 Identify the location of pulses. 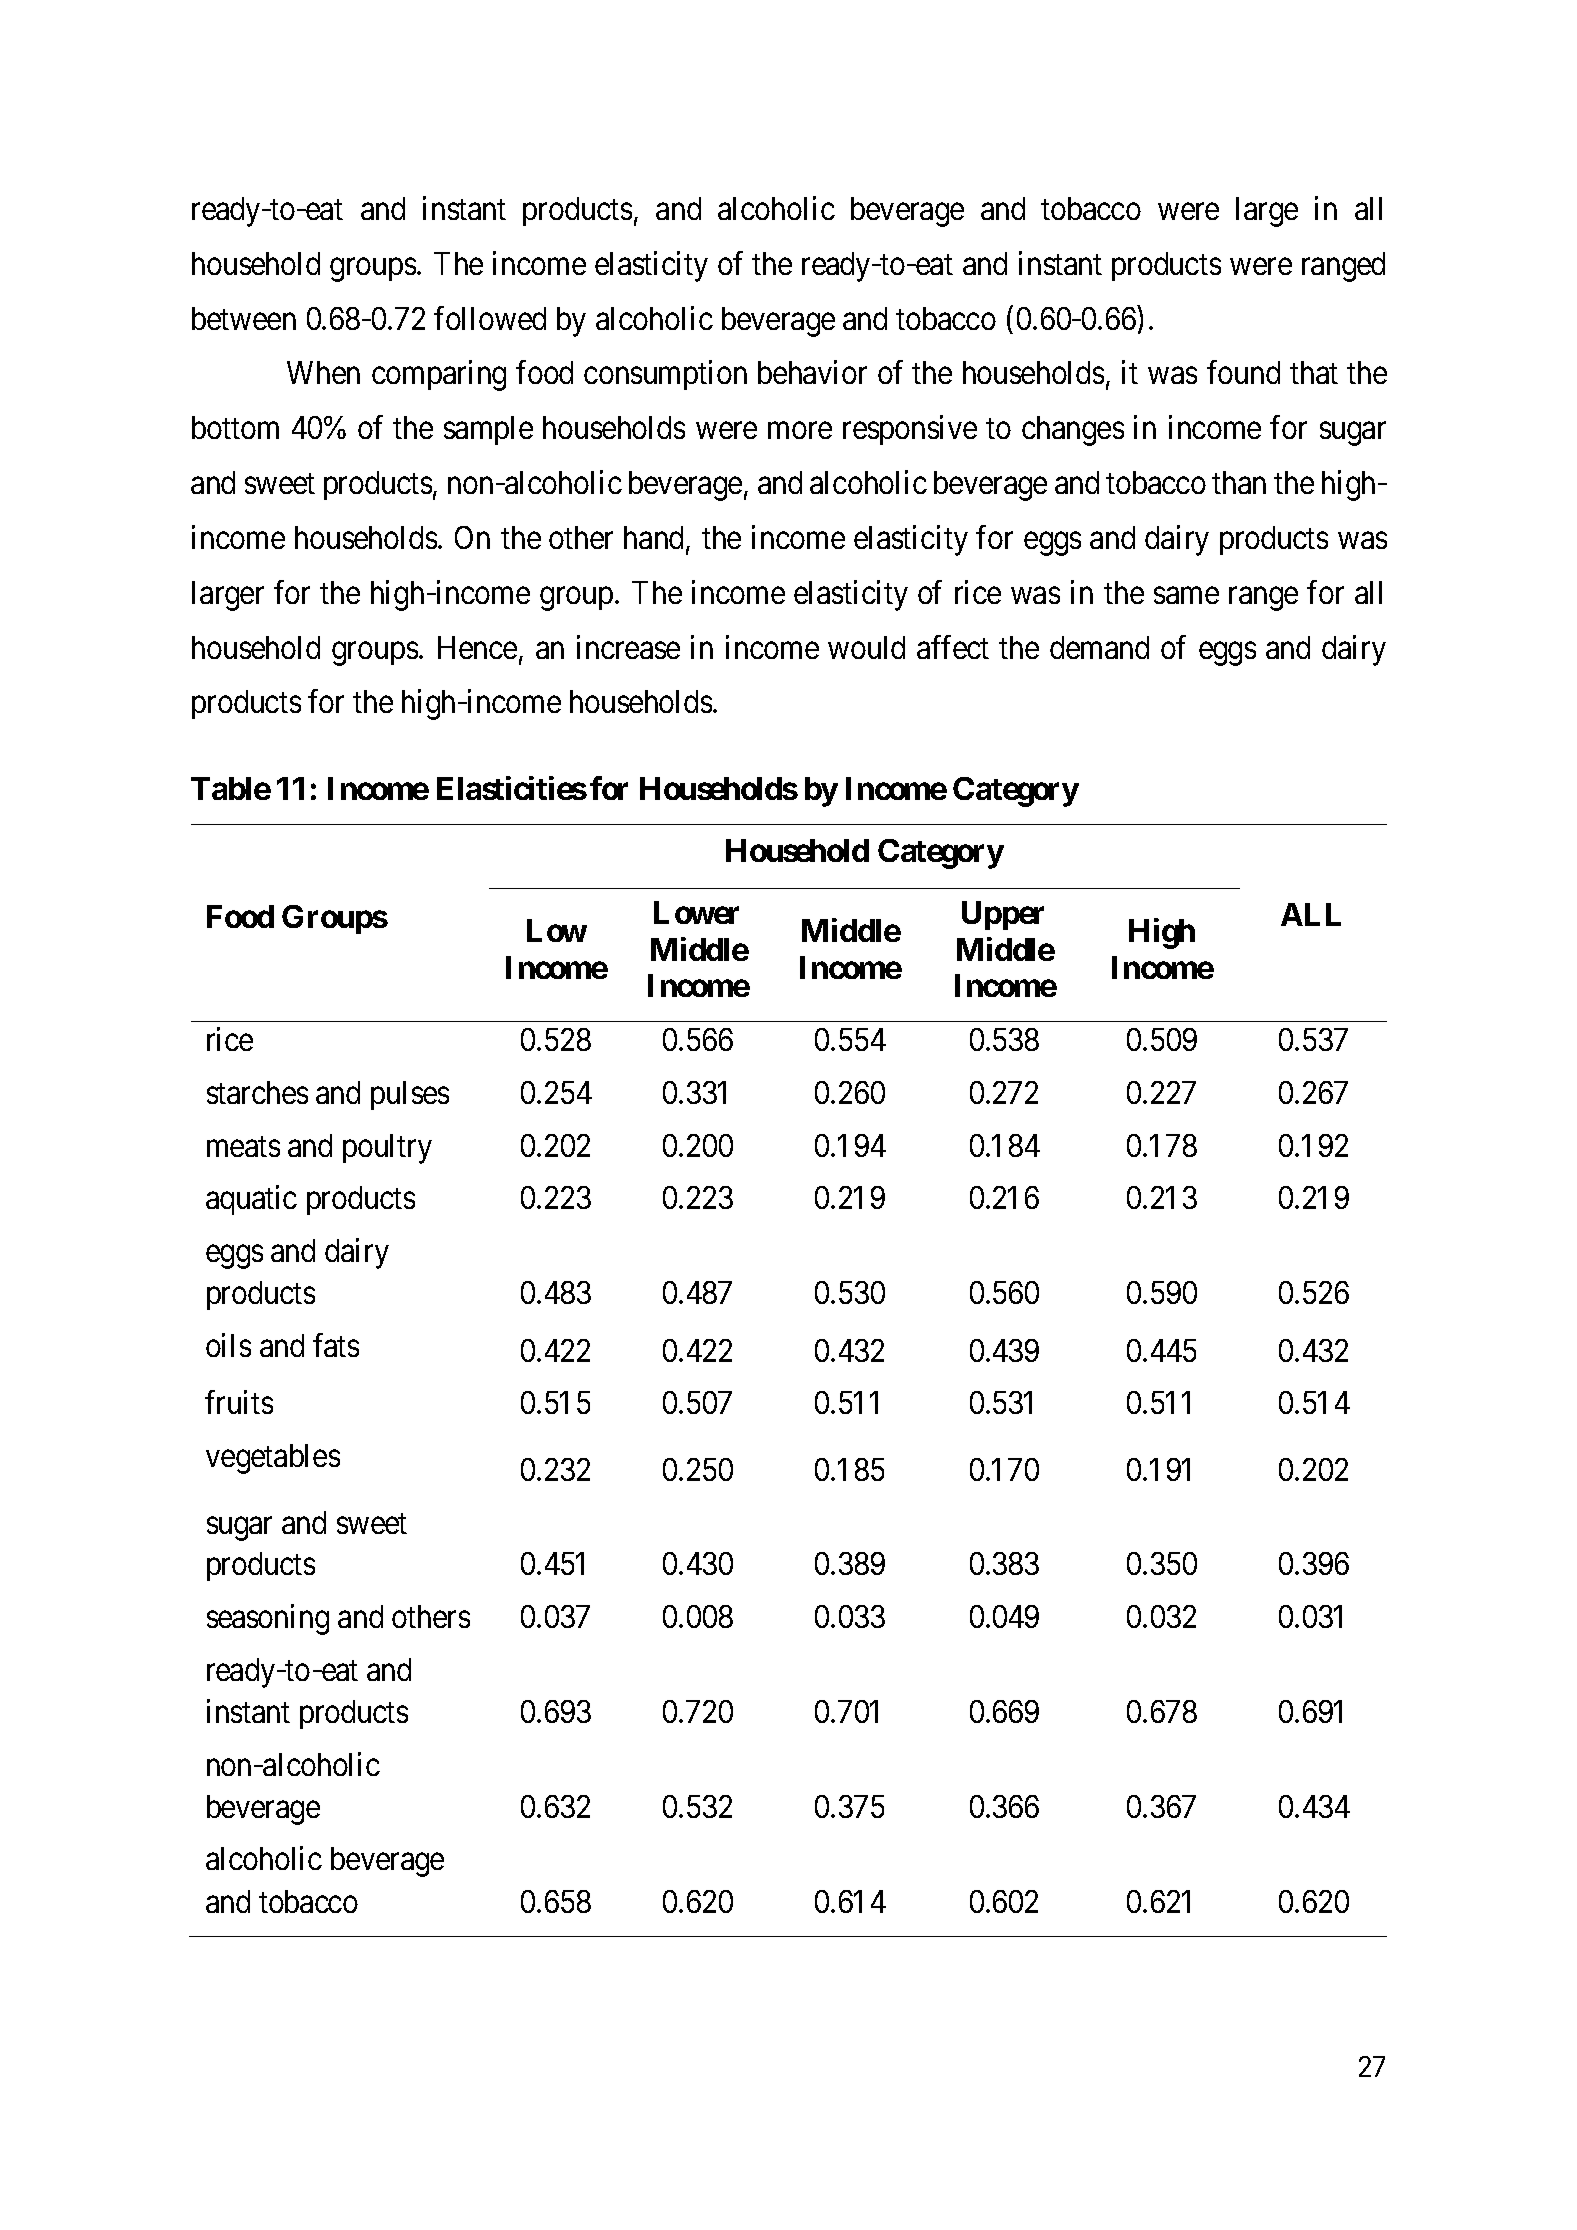
(410, 1095).
